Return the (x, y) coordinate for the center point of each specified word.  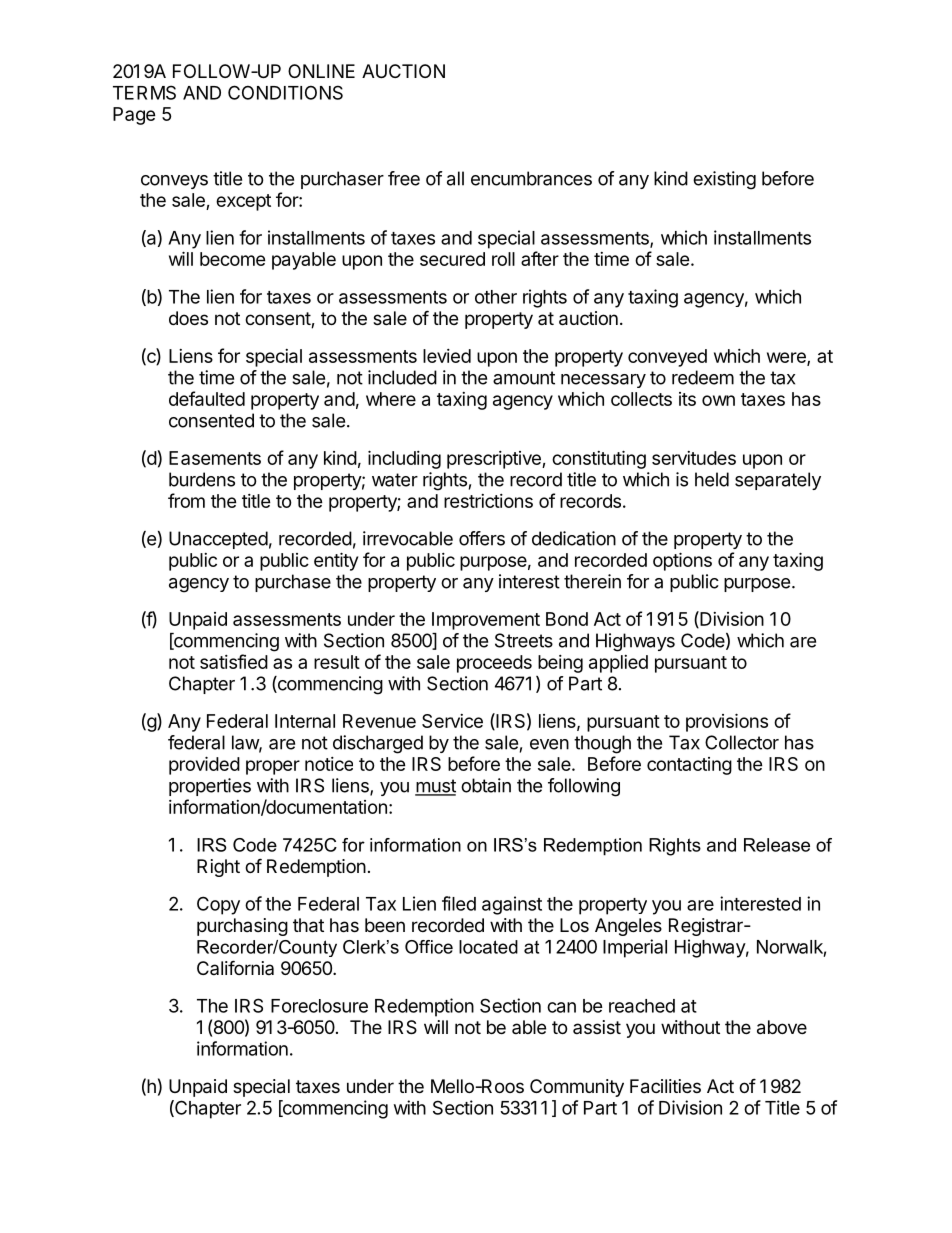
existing (724, 180)
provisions (727, 722)
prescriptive (495, 460)
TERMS (144, 92)
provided (204, 765)
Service (452, 721)
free (404, 178)
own (718, 400)
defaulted (207, 398)
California (235, 967)
